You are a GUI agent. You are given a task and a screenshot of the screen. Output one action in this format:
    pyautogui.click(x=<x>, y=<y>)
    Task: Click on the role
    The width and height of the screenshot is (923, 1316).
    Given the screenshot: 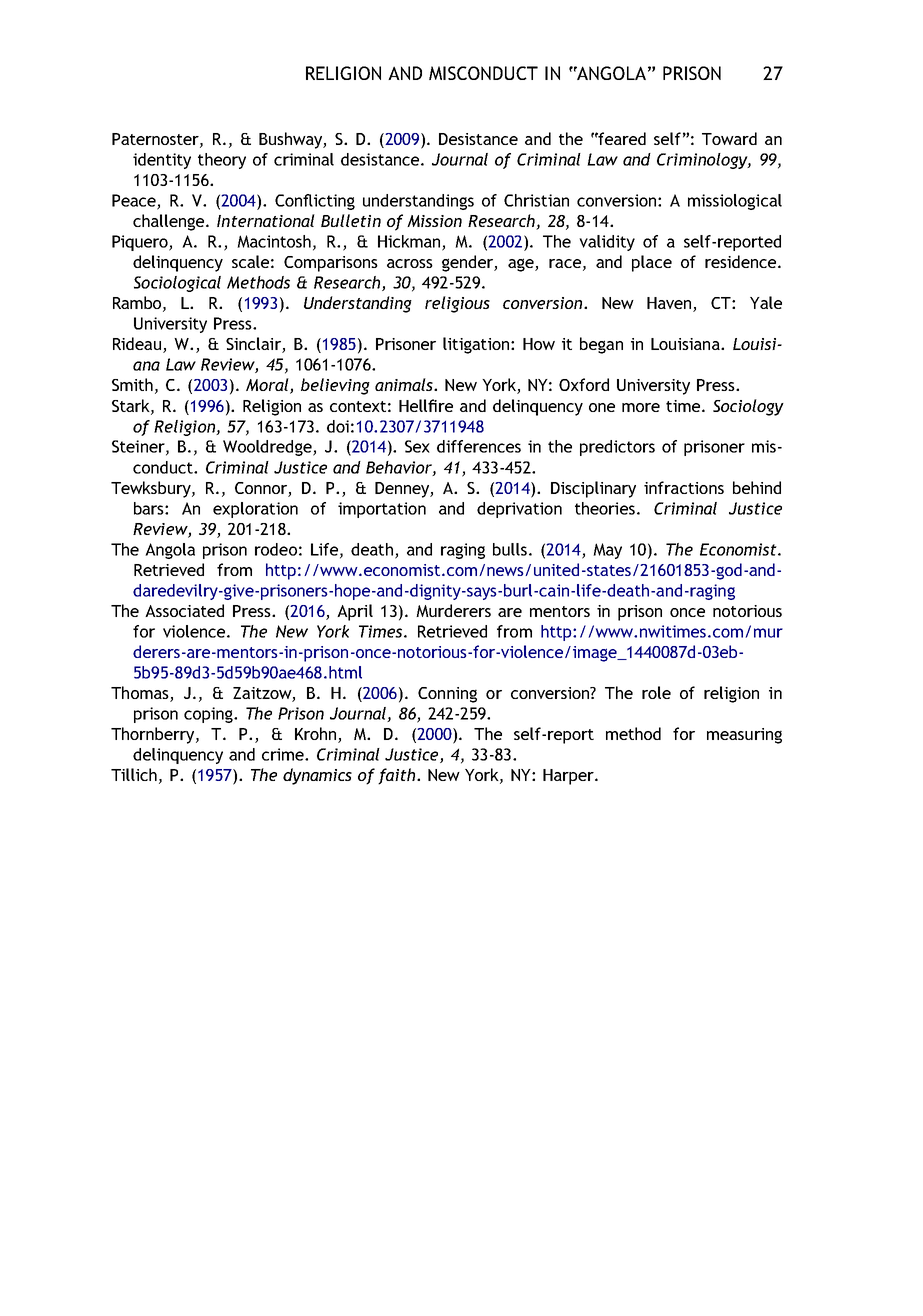 What is the action you would take?
    pyautogui.click(x=656, y=692)
